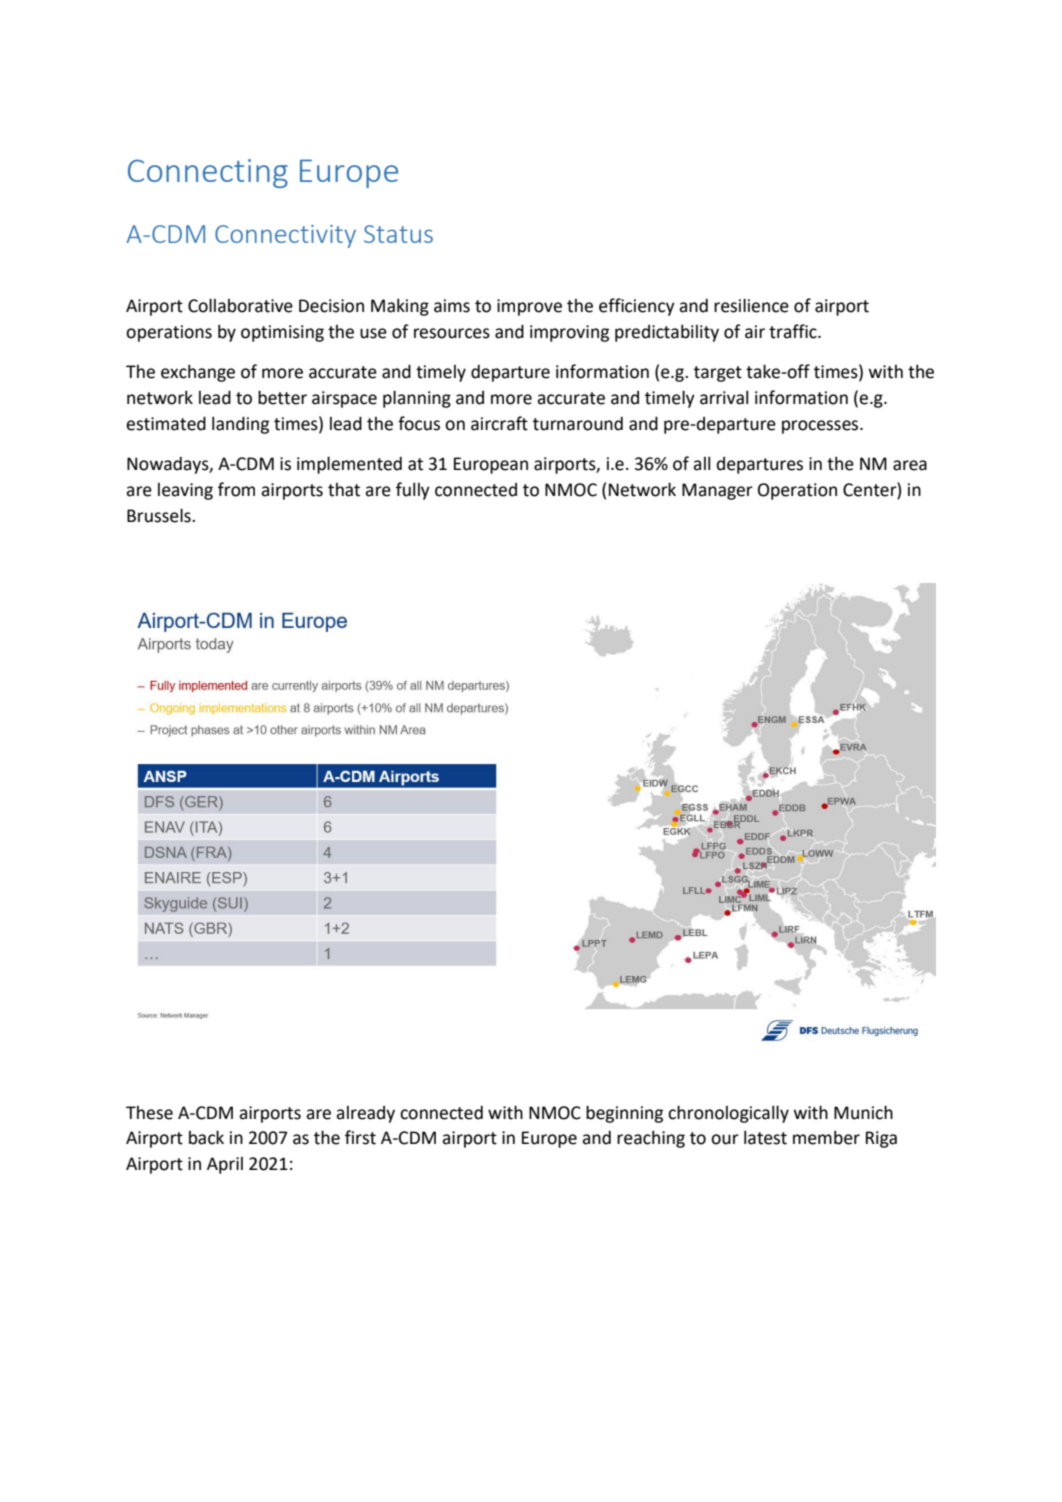 This screenshot has width=1062, height=1502. What do you see at coordinates (160, 515) in the screenshot?
I see `Brussels` at bounding box center [160, 515].
